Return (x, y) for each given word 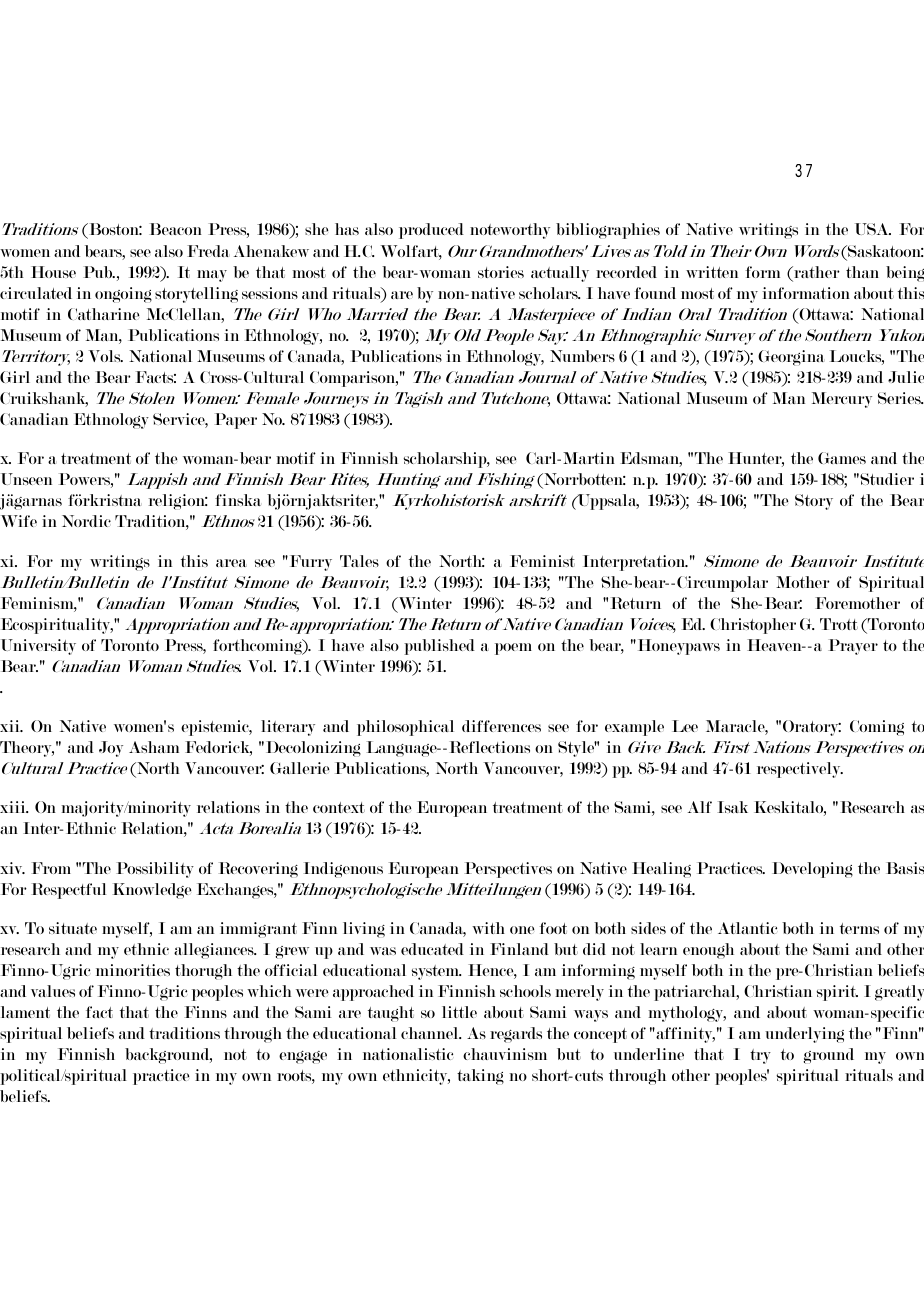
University (38, 647)
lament (25, 1012)
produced (431, 231)
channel (431, 1033)
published (439, 647)
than (862, 272)
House (53, 272)
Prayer (853, 647)
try (760, 1056)
